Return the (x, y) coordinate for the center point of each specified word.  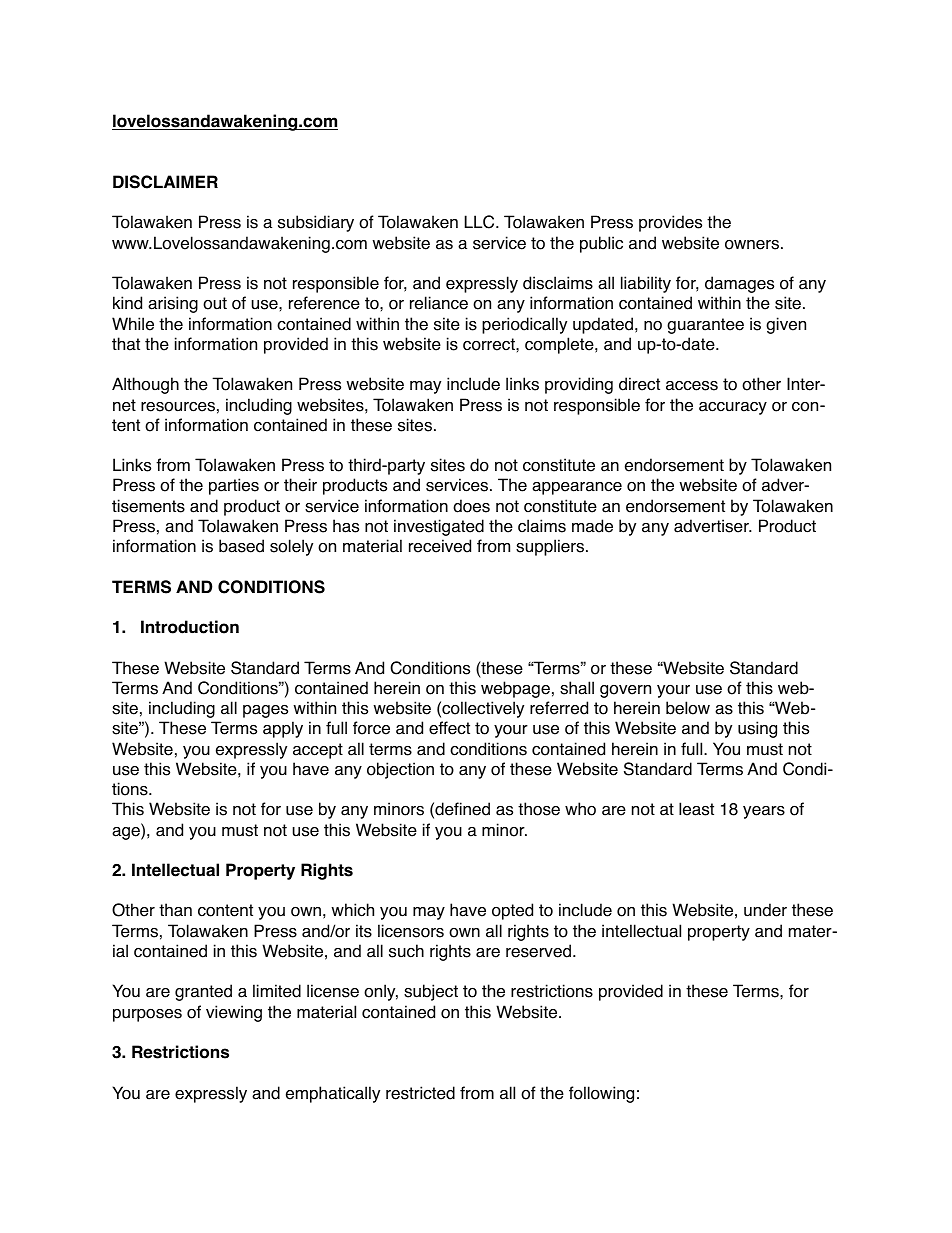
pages (265, 711)
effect (449, 728)
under (765, 910)
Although (145, 385)
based (241, 546)
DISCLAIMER (165, 182)
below (688, 708)
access (692, 386)
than (175, 910)
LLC (481, 222)
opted (512, 911)
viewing (234, 1013)
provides (670, 223)
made (592, 526)
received (440, 546)
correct (490, 344)
